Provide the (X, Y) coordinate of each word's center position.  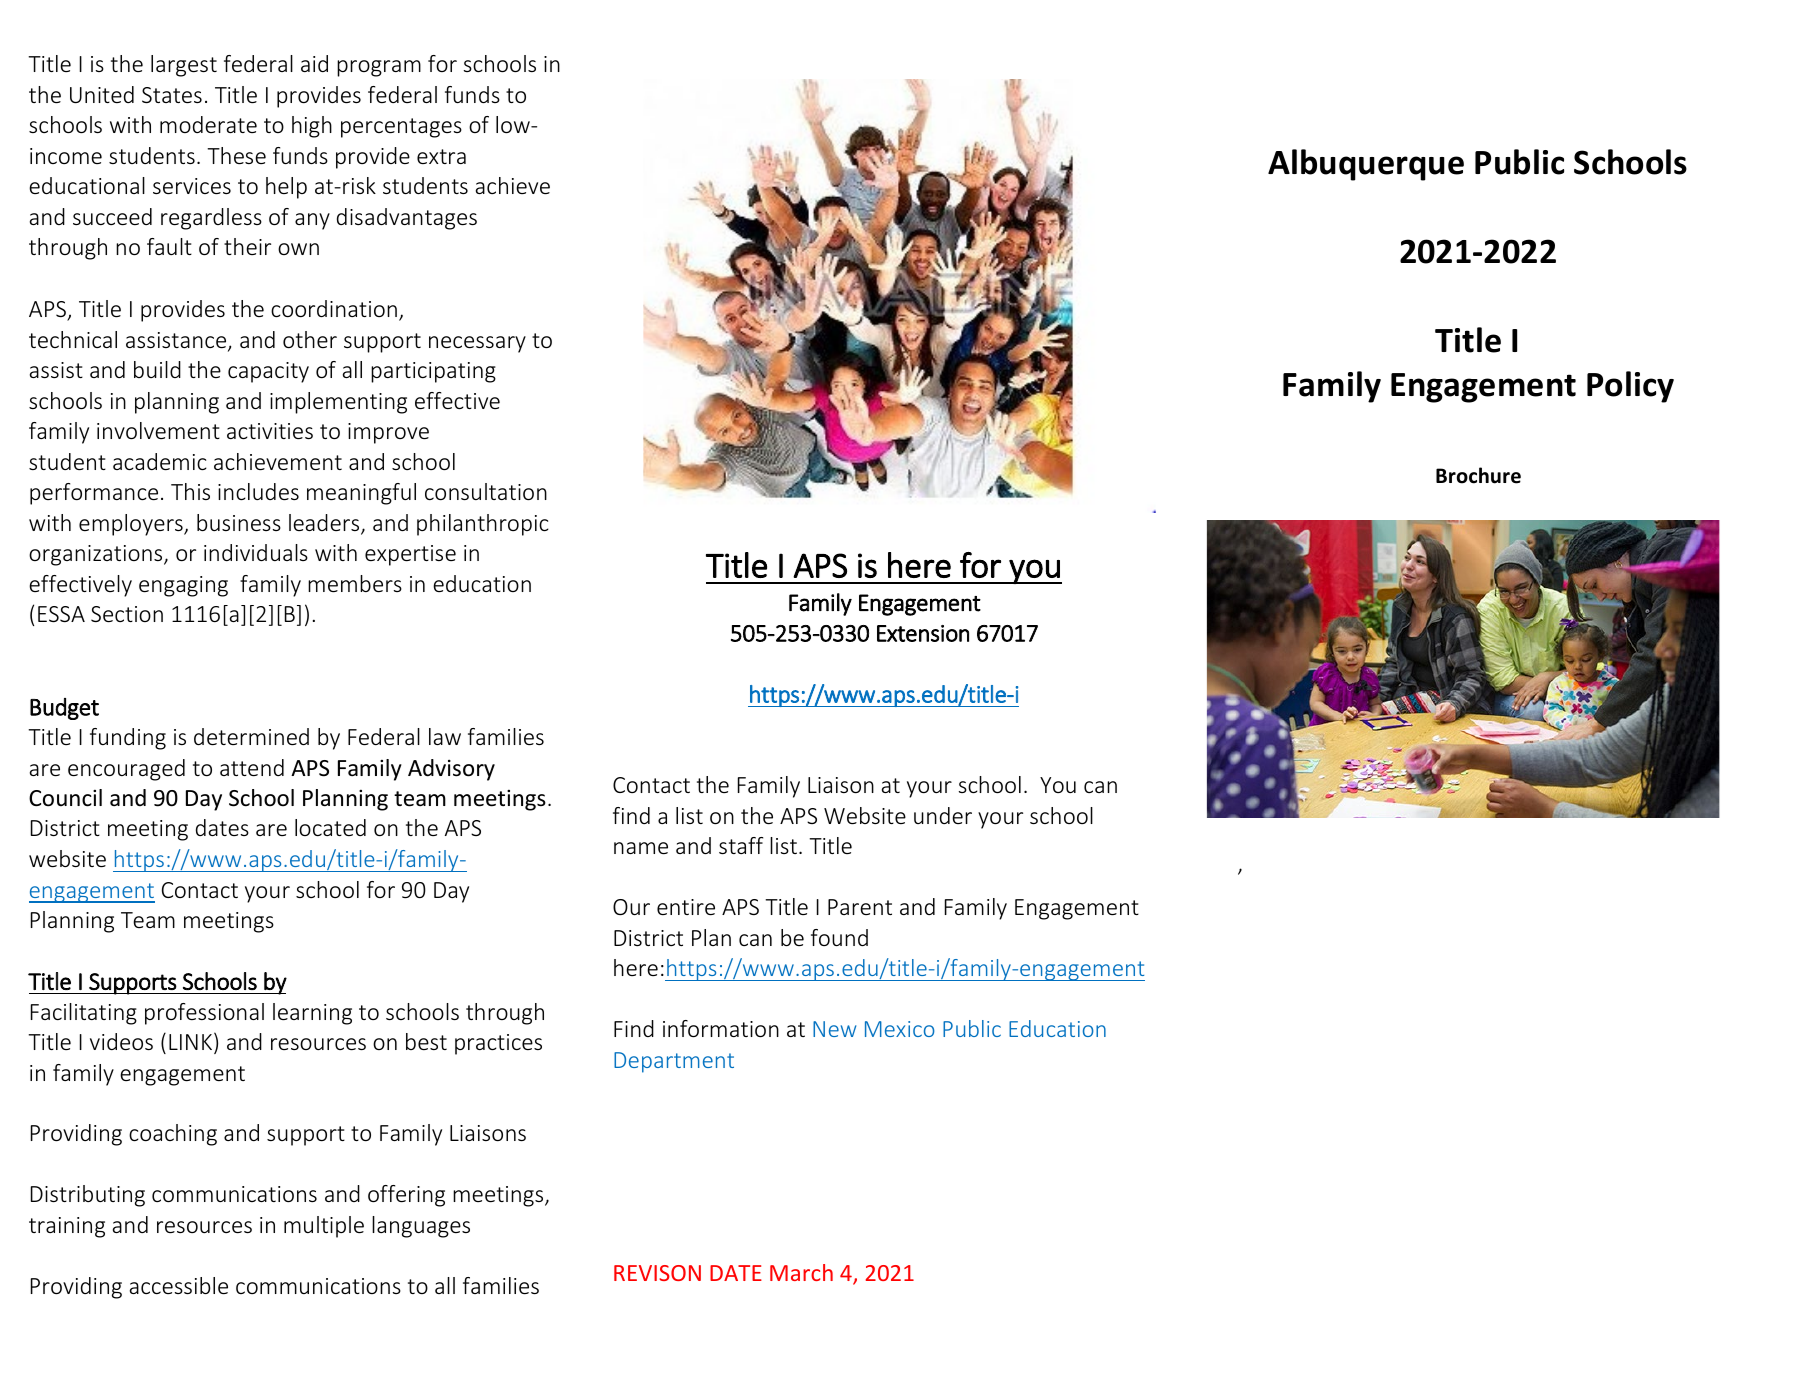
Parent (860, 907)
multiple (324, 1227)
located (330, 827)
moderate (208, 124)
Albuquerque (1366, 165)
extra (441, 156)
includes (258, 491)
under (943, 815)
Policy (1630, 387)
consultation (486, 491)
